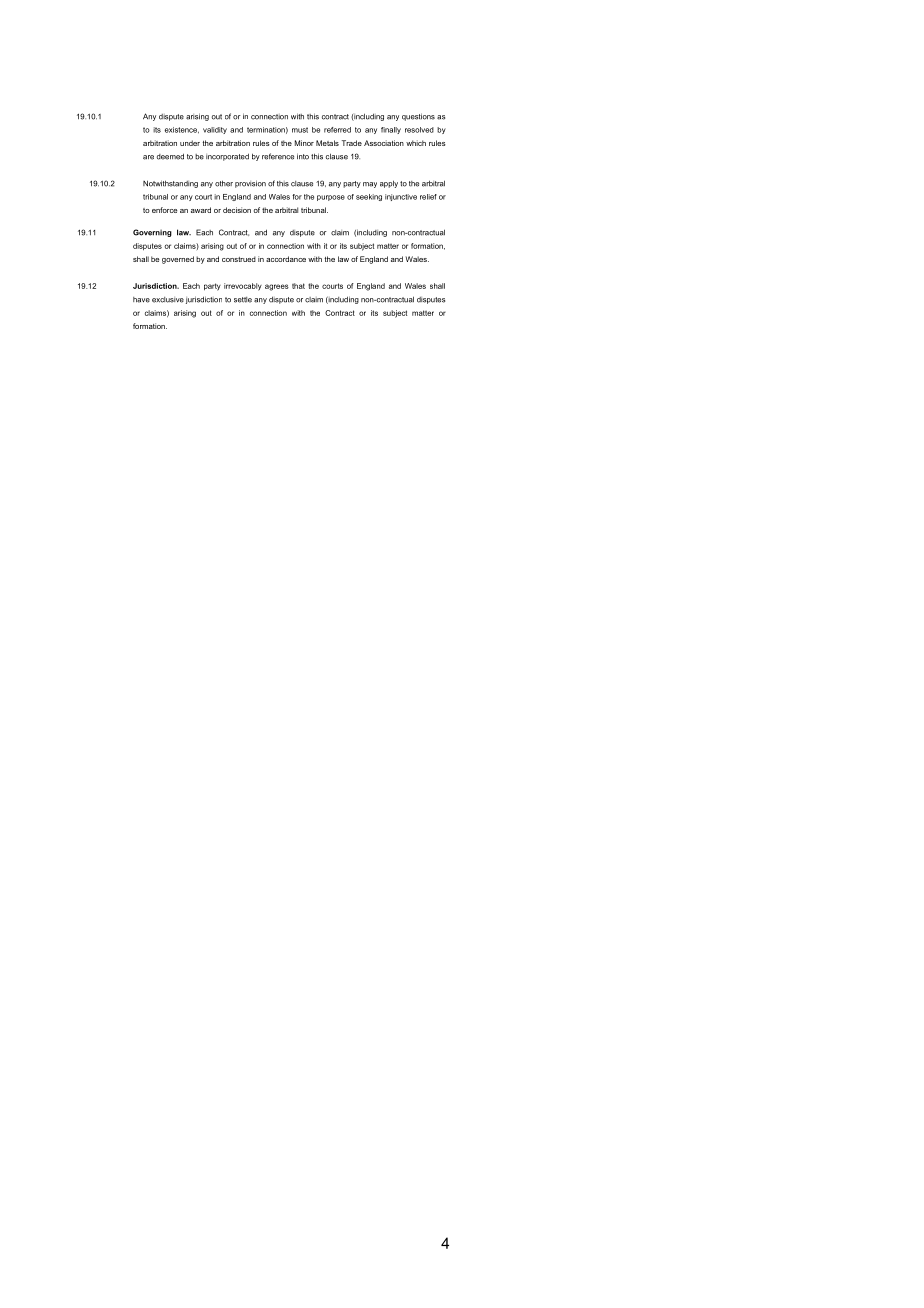 The width and height of the screenshot is (924, 1308). Describe the element at coordinates (168, 300) in the screenshot. I see `exclusive` at that location.
